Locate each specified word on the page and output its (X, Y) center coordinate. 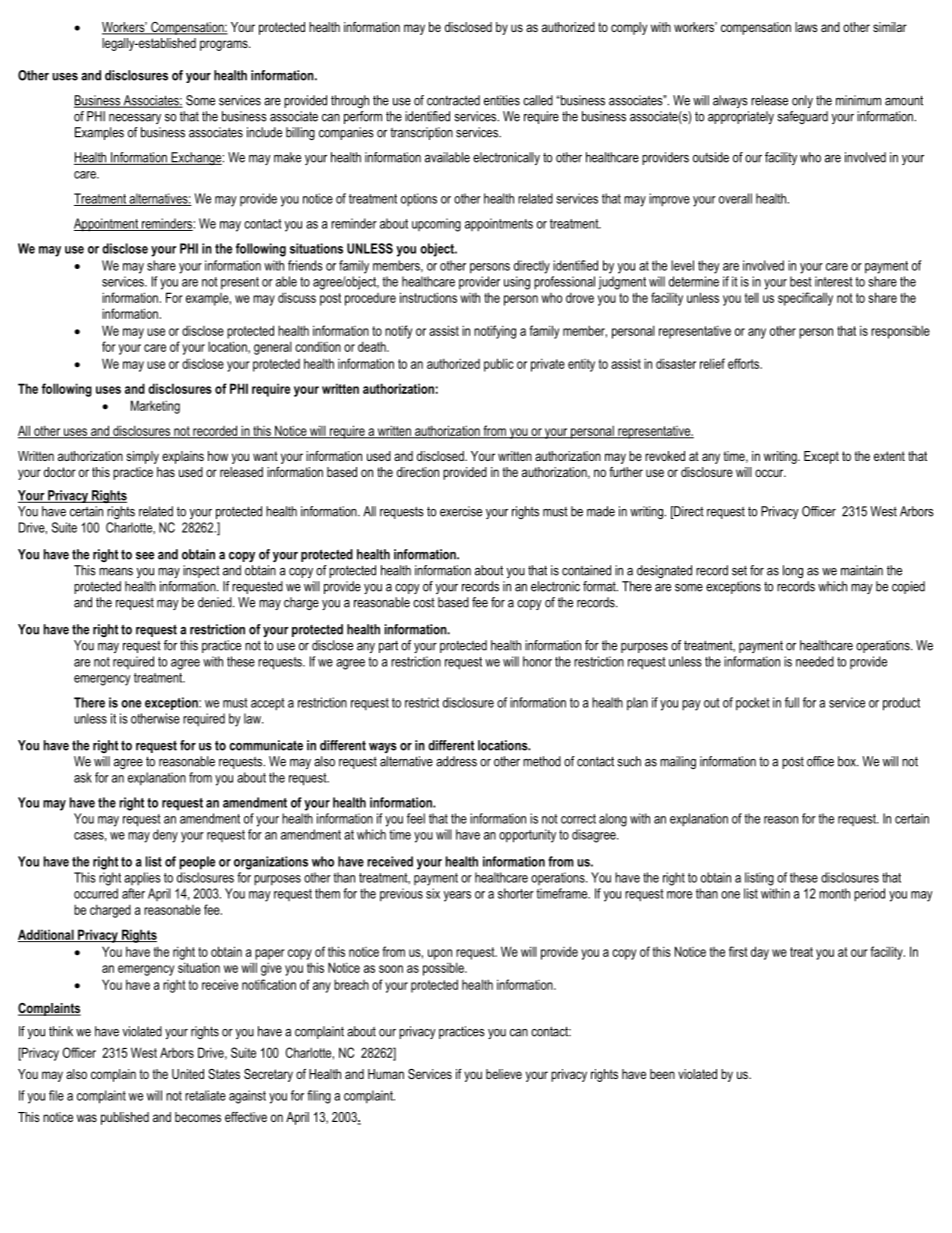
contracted (453, 100)
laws (806, 27)
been (662, 1074)
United (188, 1074)
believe (504, 1074)
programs (225, 45)
